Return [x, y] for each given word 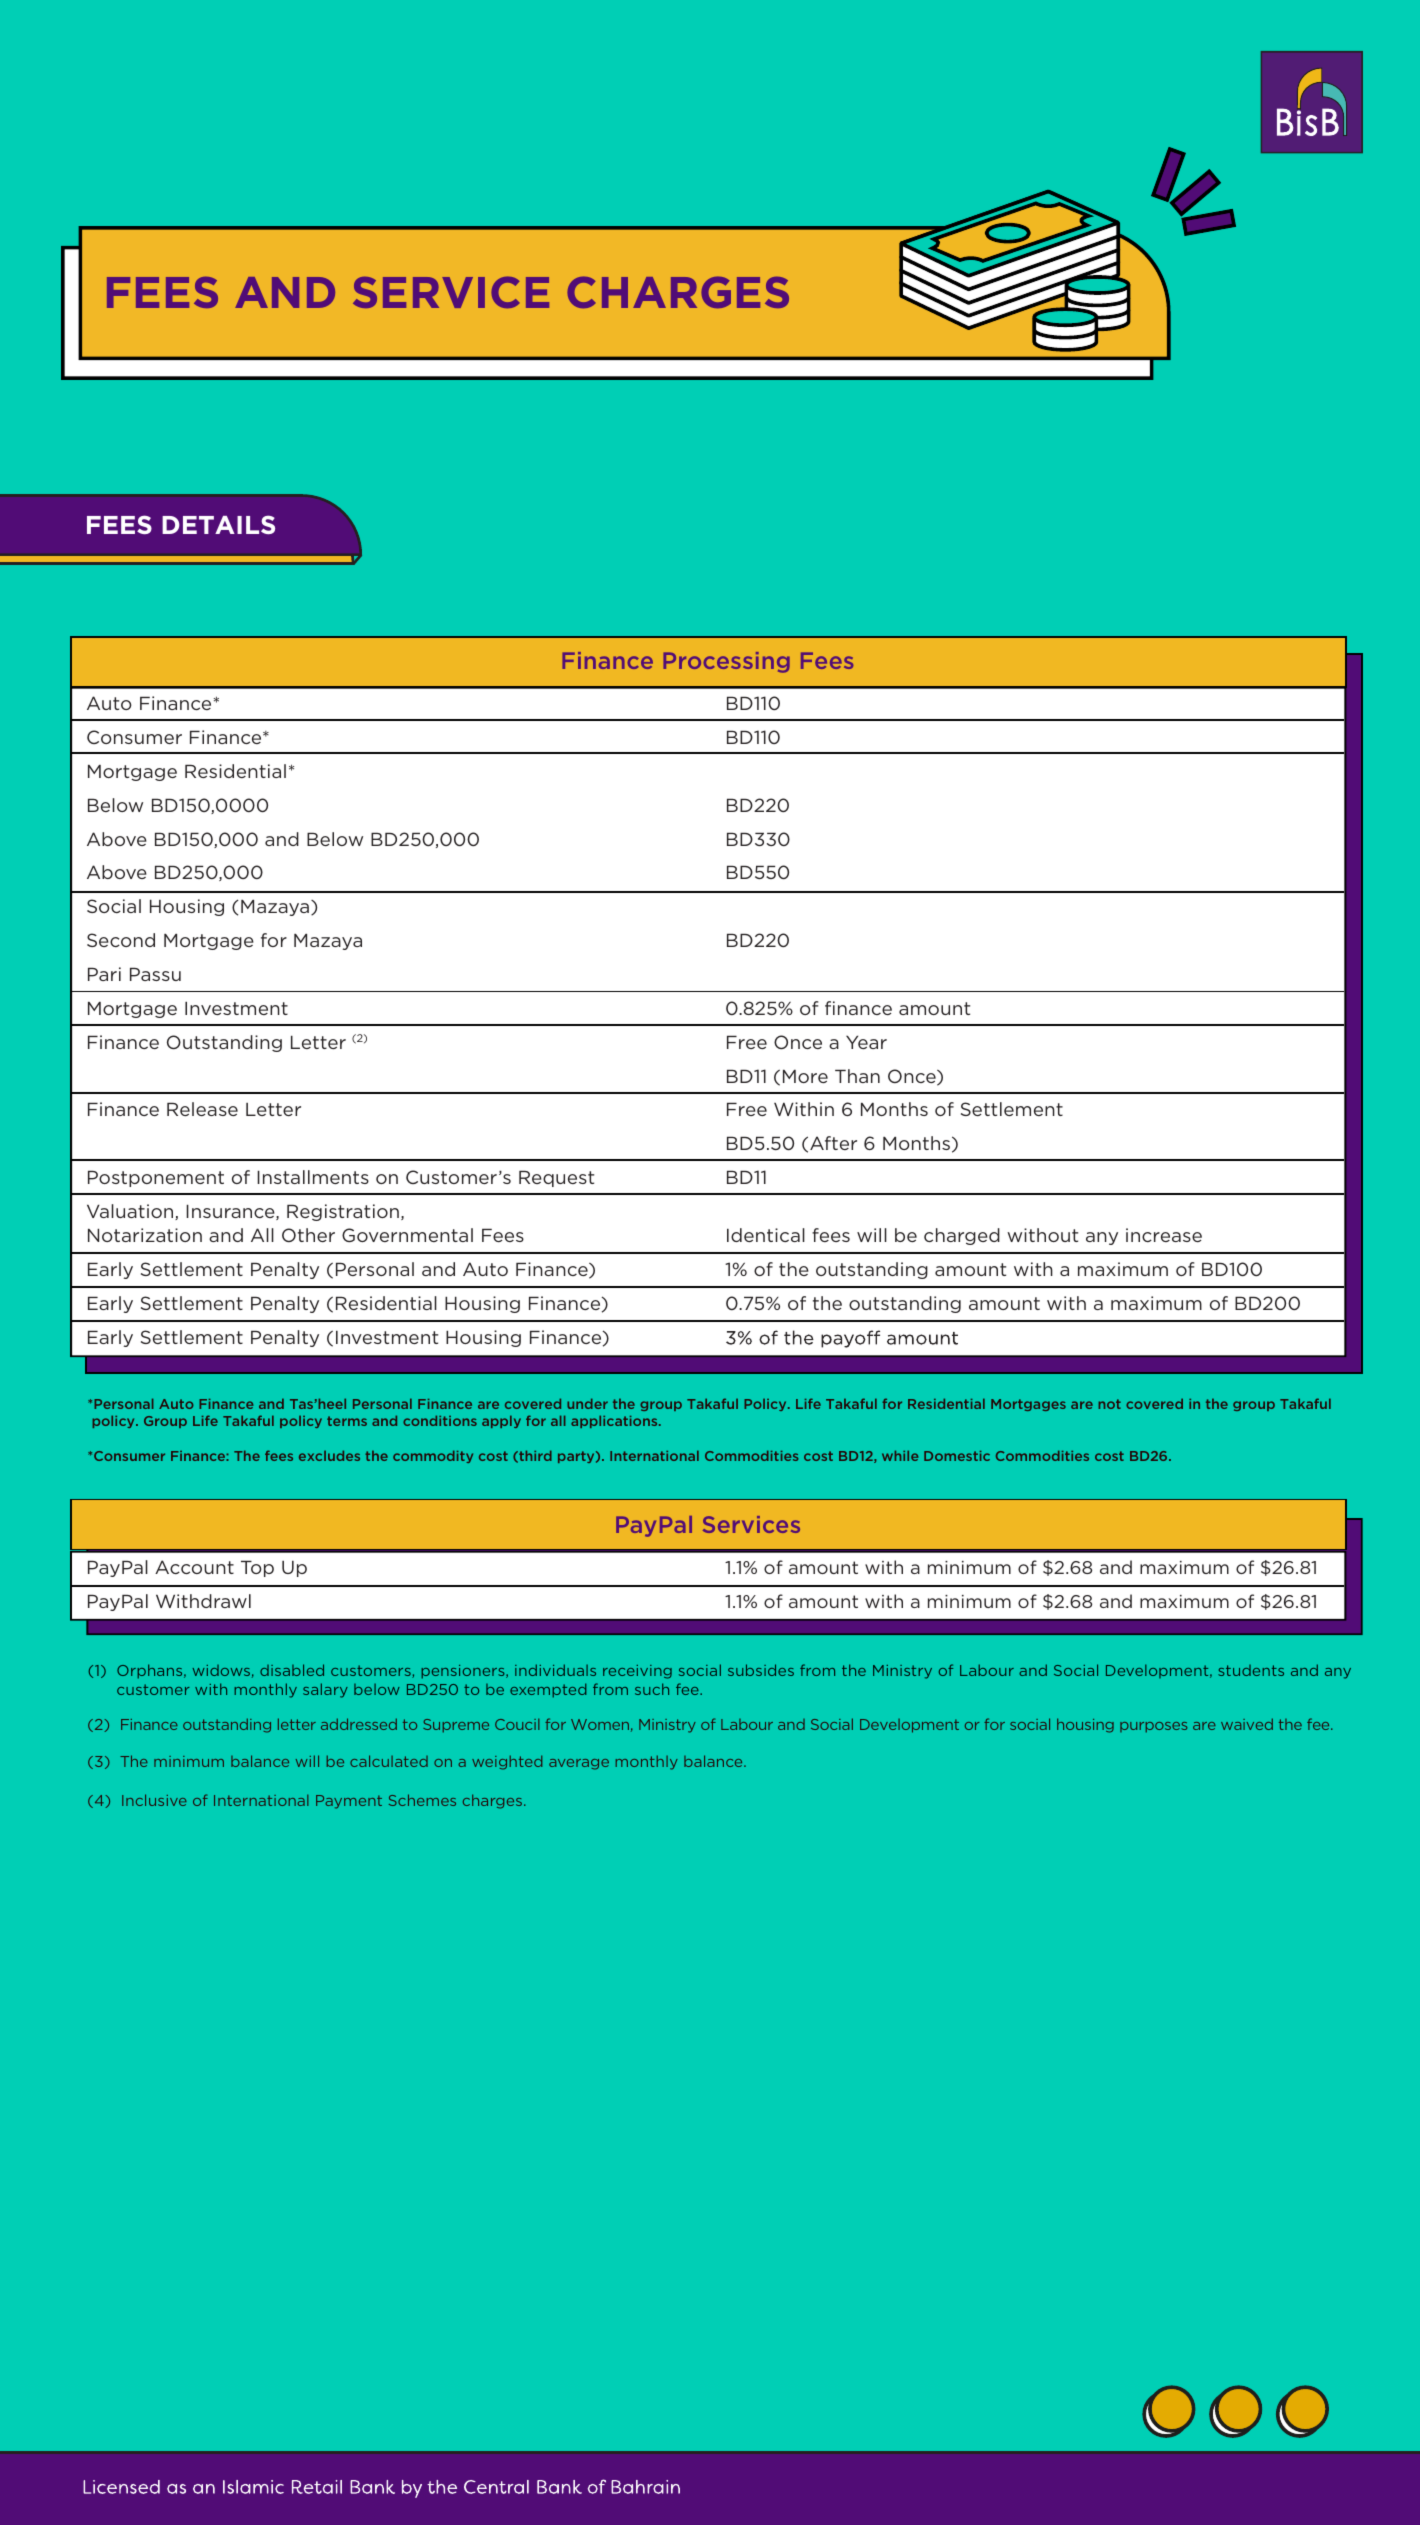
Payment [349, 1802]
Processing [726, 662]
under [587, 1403]
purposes [1153, 1727]
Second [121, 940]
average [579, 1764]
